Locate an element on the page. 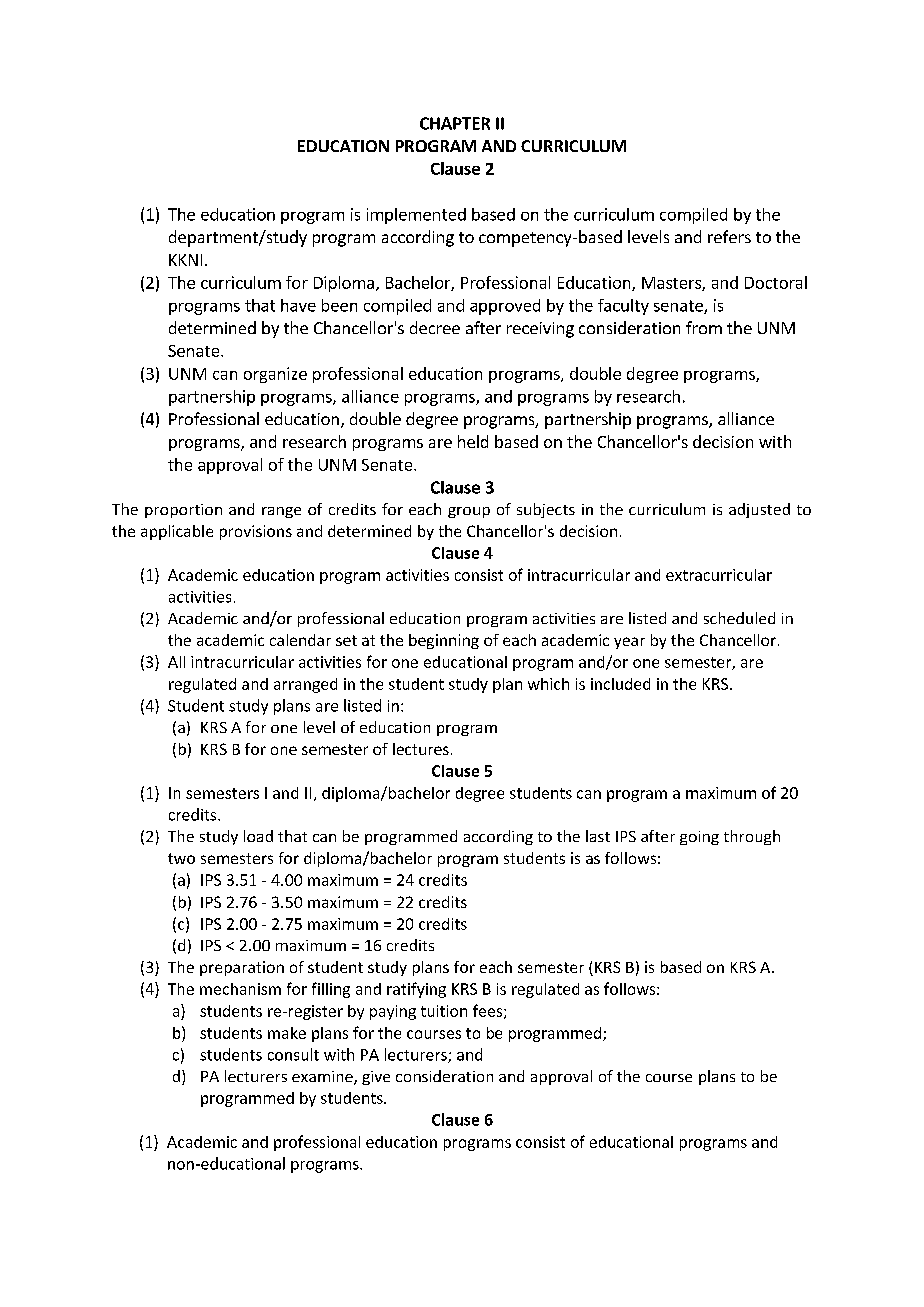 The image size is (924, 1307). adjusted is located at coordinates (759, 510).
